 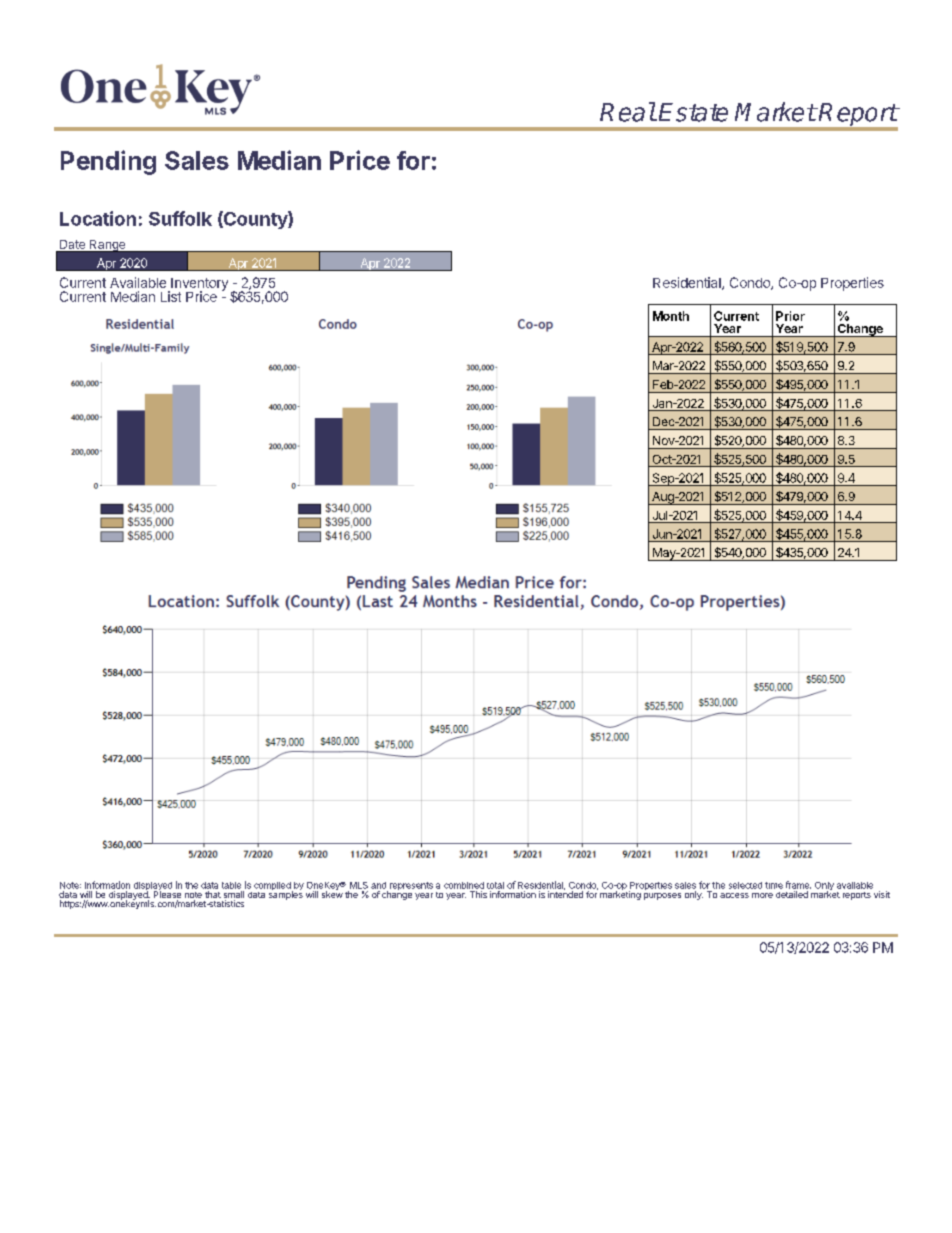 What do you see at coordinates (671, 316) in the page?
I see `Month` at bounding box center [671, 316].
